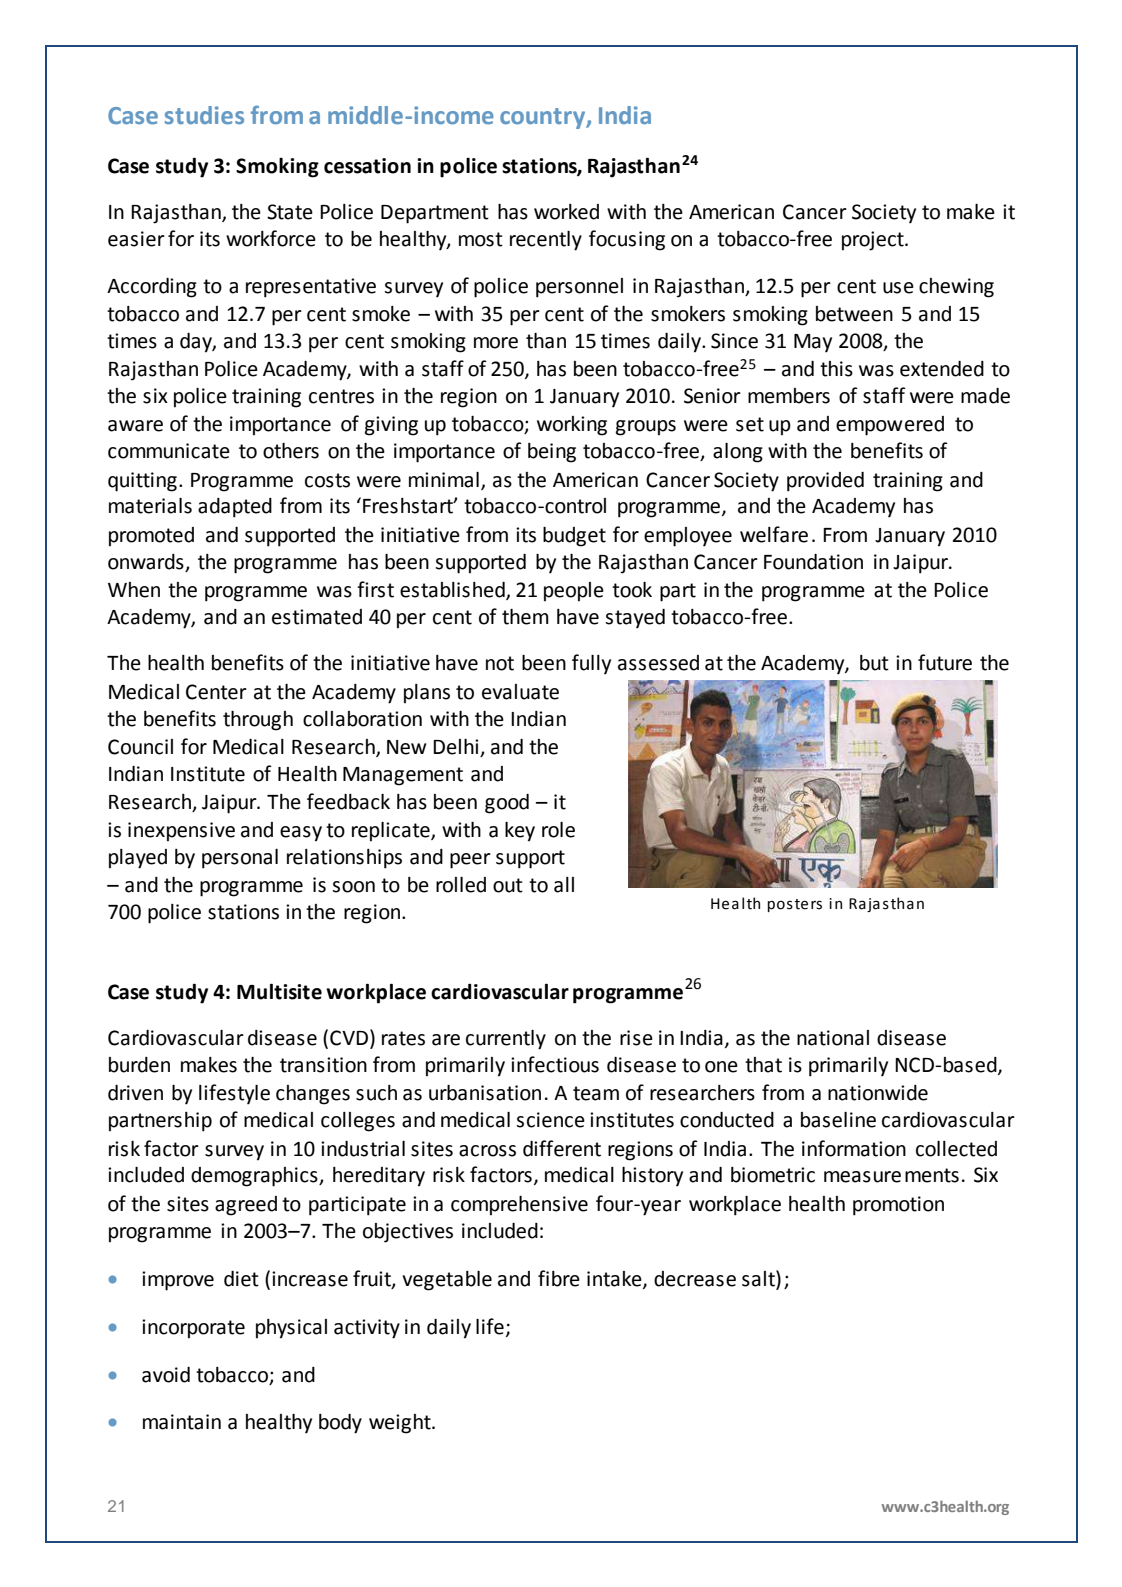 The height and width of the screenshot is (1587, 1122). I want to click on worked, so click(566, 212).
